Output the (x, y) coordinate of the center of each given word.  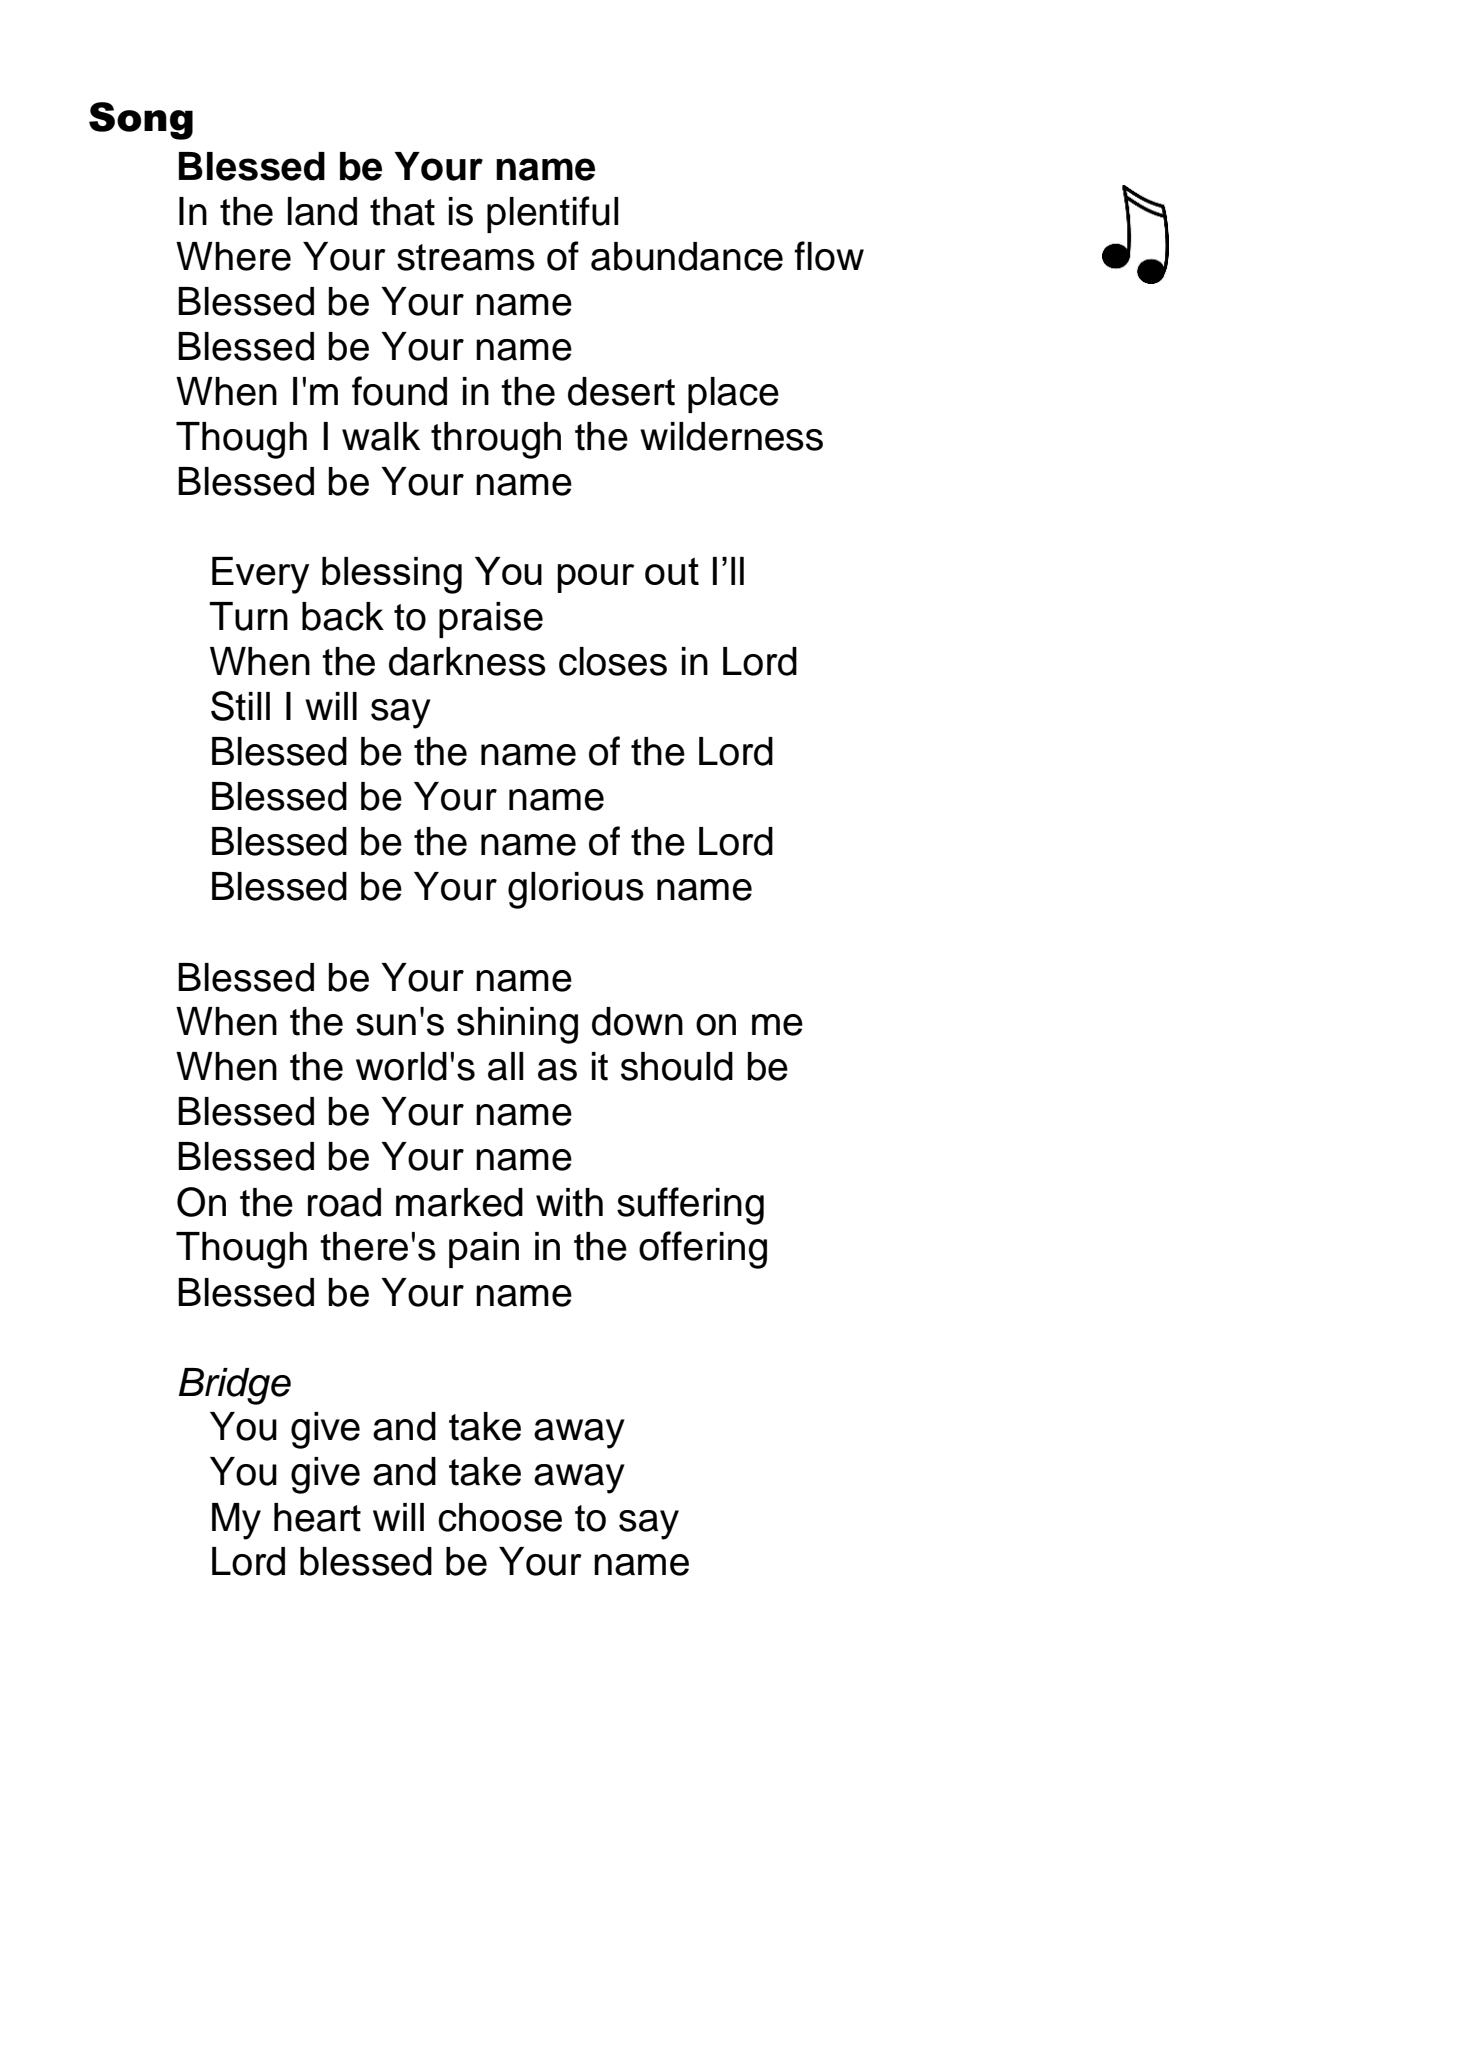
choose (500, 1517)
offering (703, 1250)
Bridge (235, 1386)
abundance (687, 256)
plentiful (553, 214)
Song (141, 121)
